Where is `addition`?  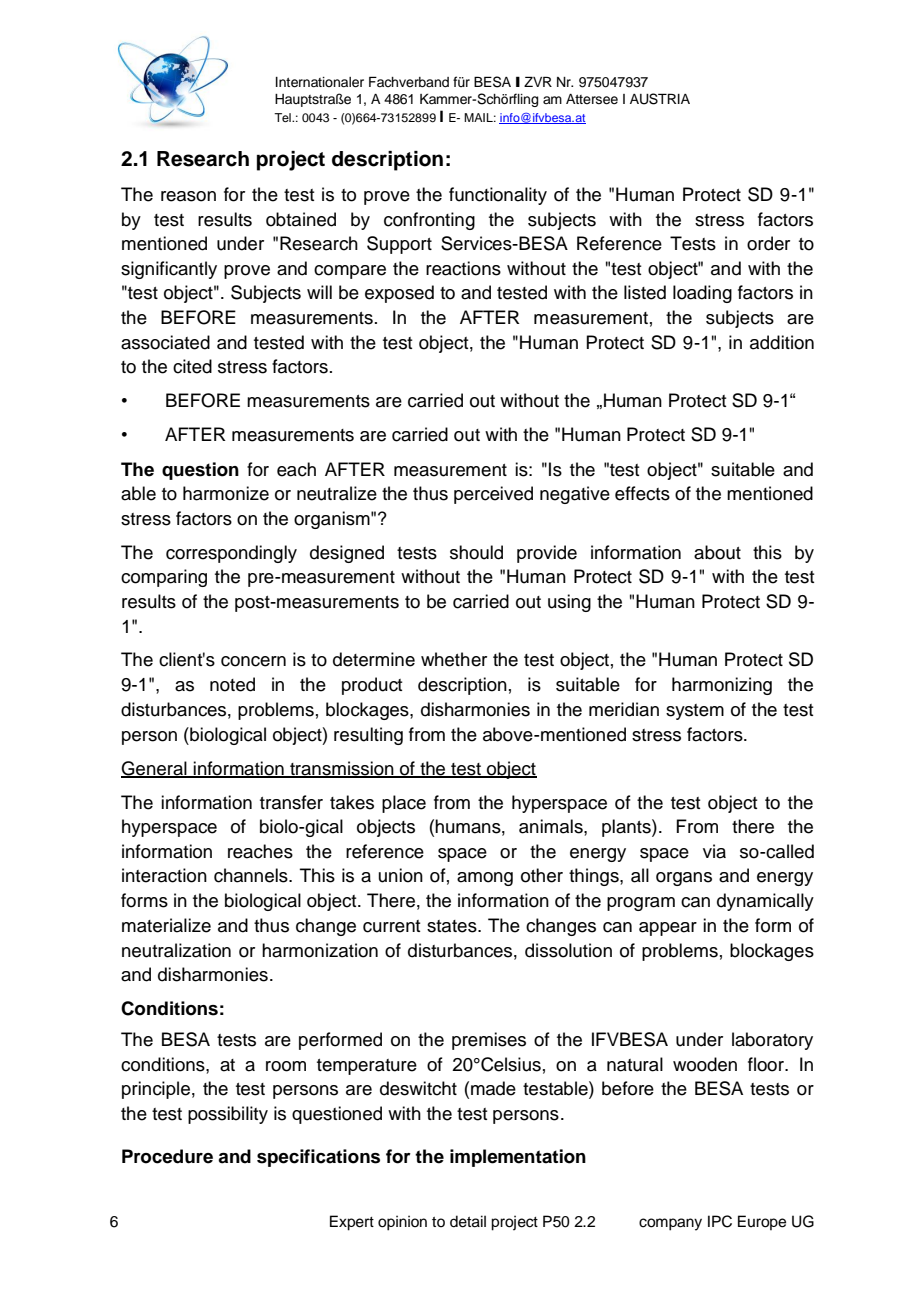
addition is located at coordinates (782, 342).
